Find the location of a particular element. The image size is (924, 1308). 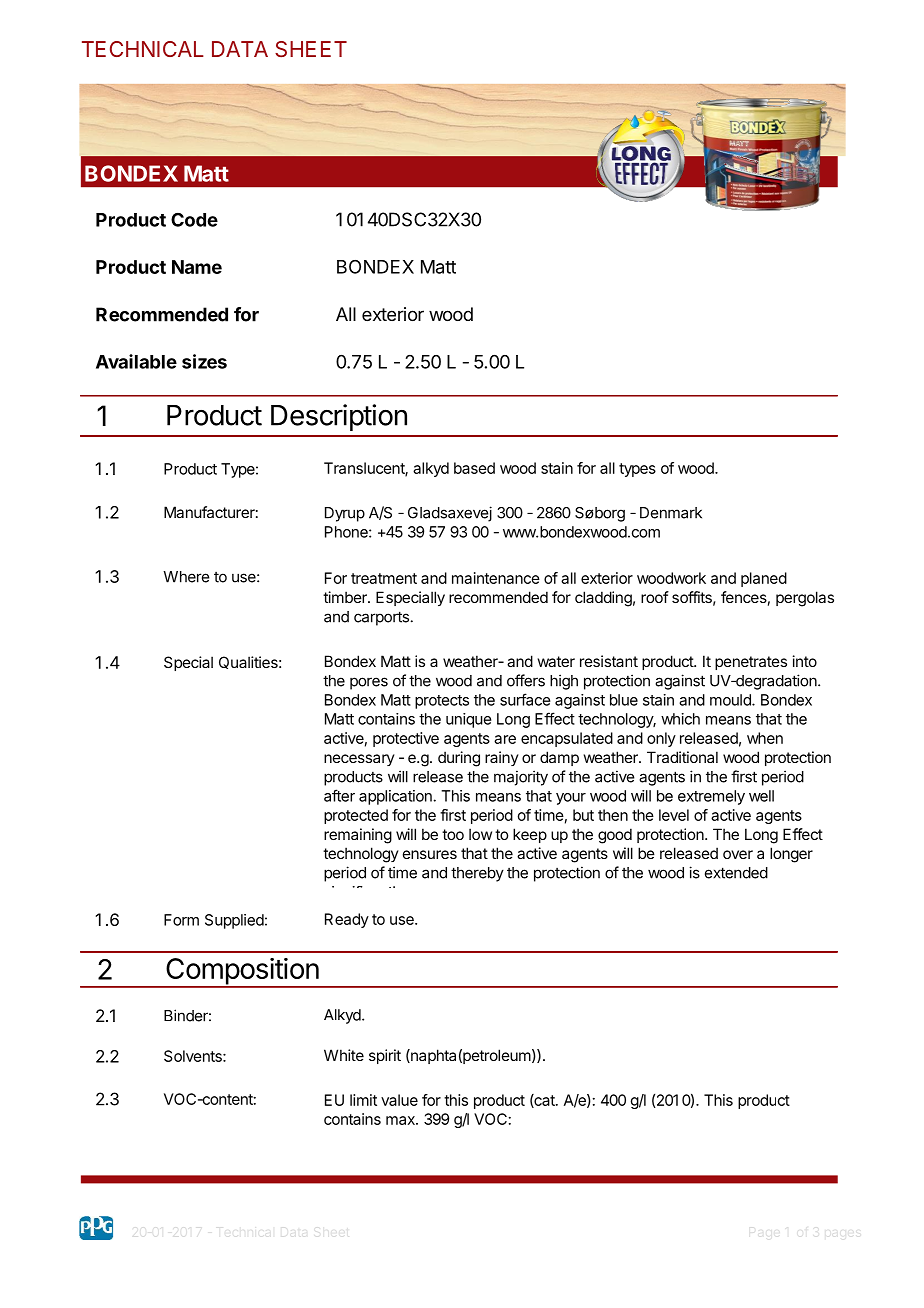

Where is located at coordinates (186, 577).
